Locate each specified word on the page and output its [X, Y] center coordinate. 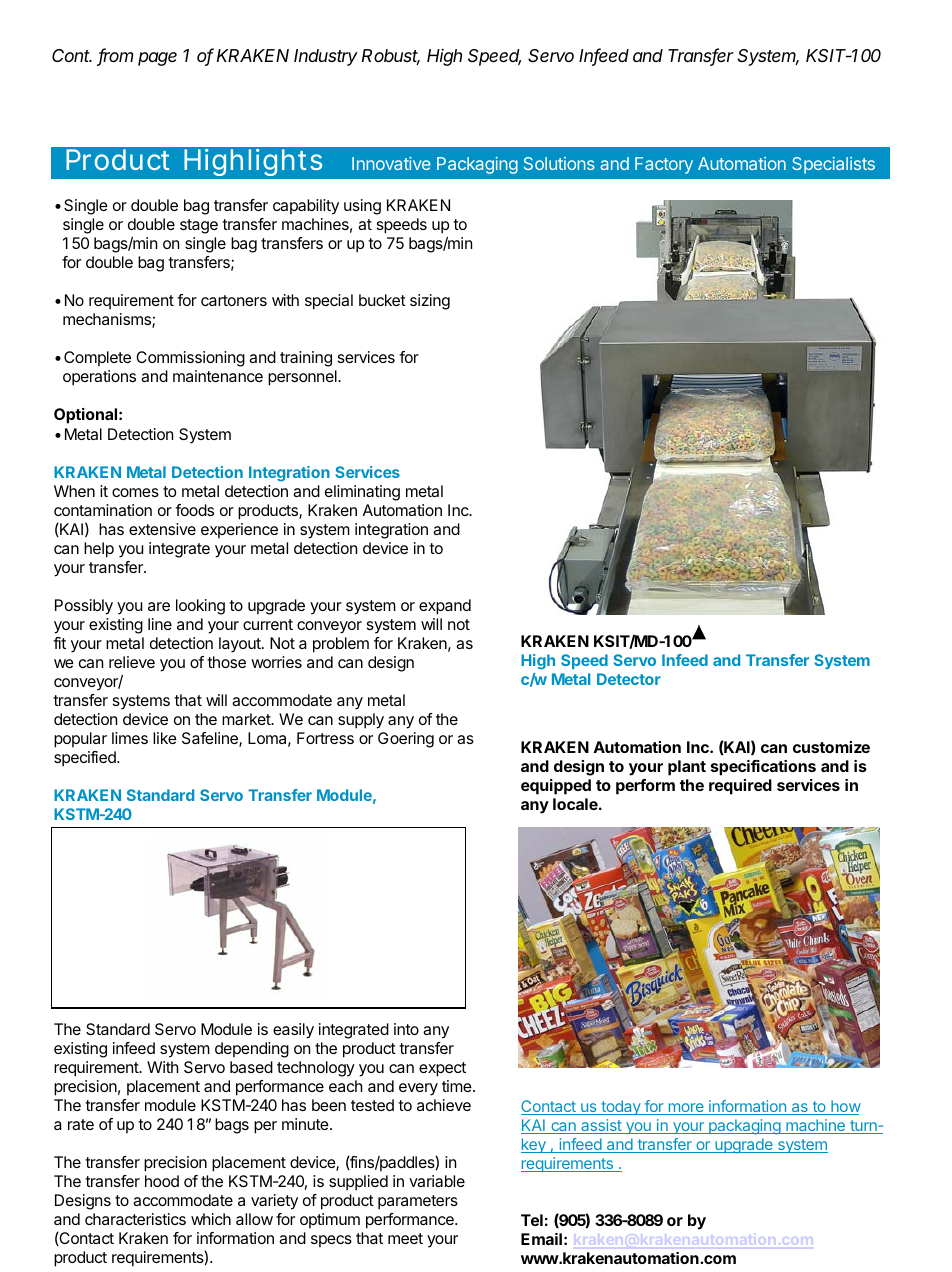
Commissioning [190, 359]
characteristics [135, 1219]
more [686, 1109]
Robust [391, 57]
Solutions [559, 163]
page [157, 59]
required [740, 787]
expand [445, 607]
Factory [664, 165]
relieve [132, 662]
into [406, 1029]
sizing [430, 302]
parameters [418, 1202]
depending [252, 1050]
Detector [629, 679]
